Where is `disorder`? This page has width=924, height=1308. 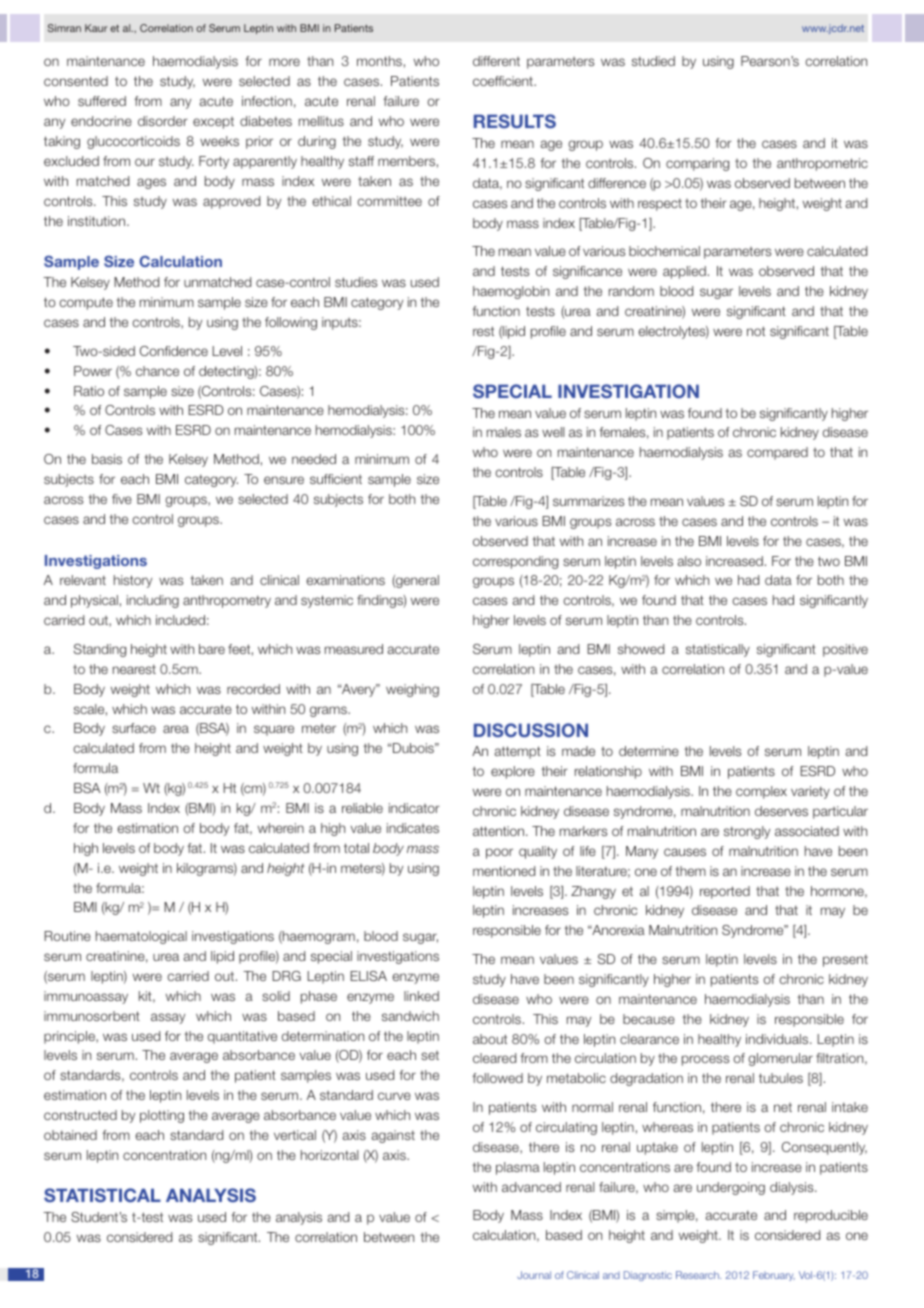 disorder is located at coordinates (163, 121).
